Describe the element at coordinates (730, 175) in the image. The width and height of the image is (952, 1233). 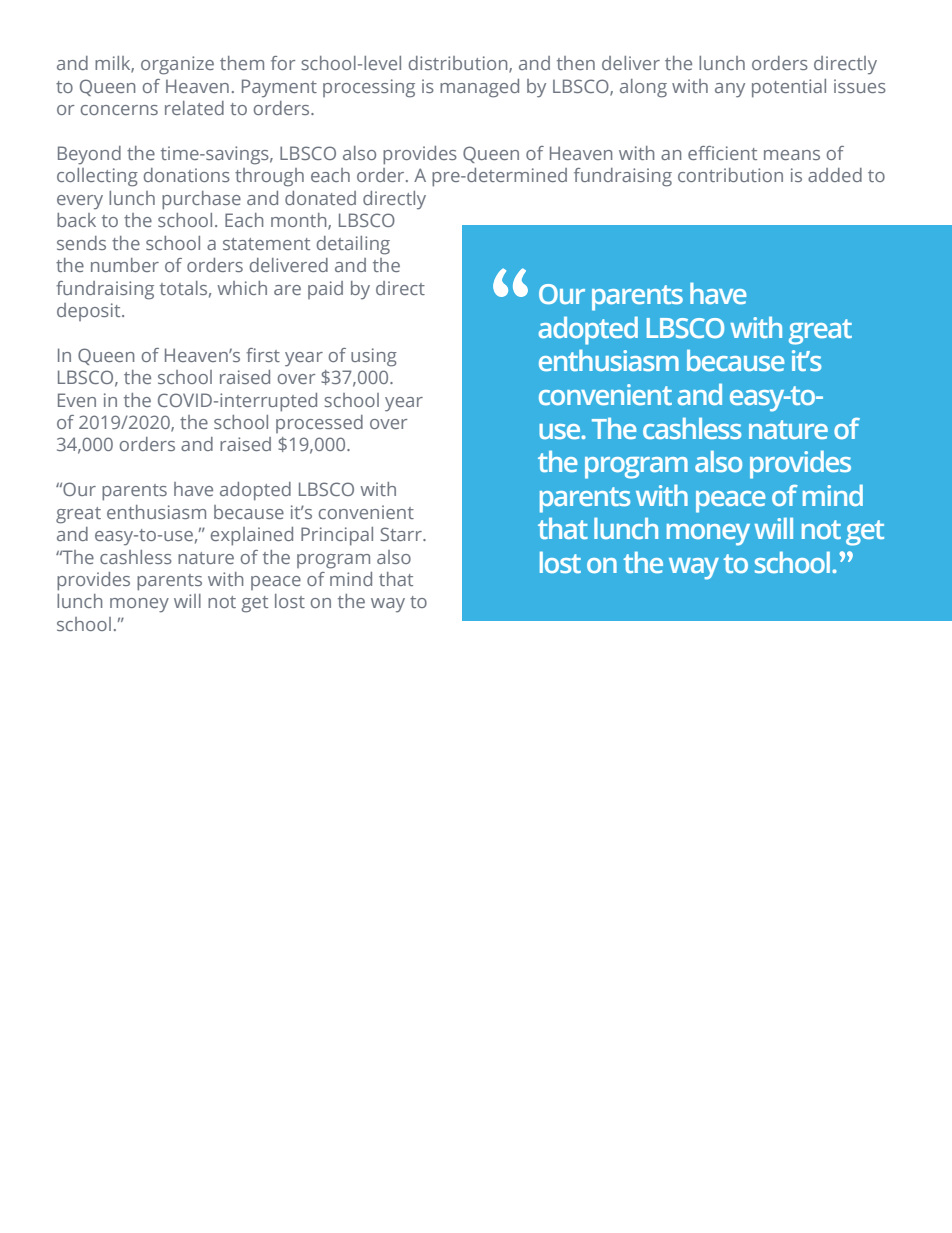
I see `contribution` at that location.
